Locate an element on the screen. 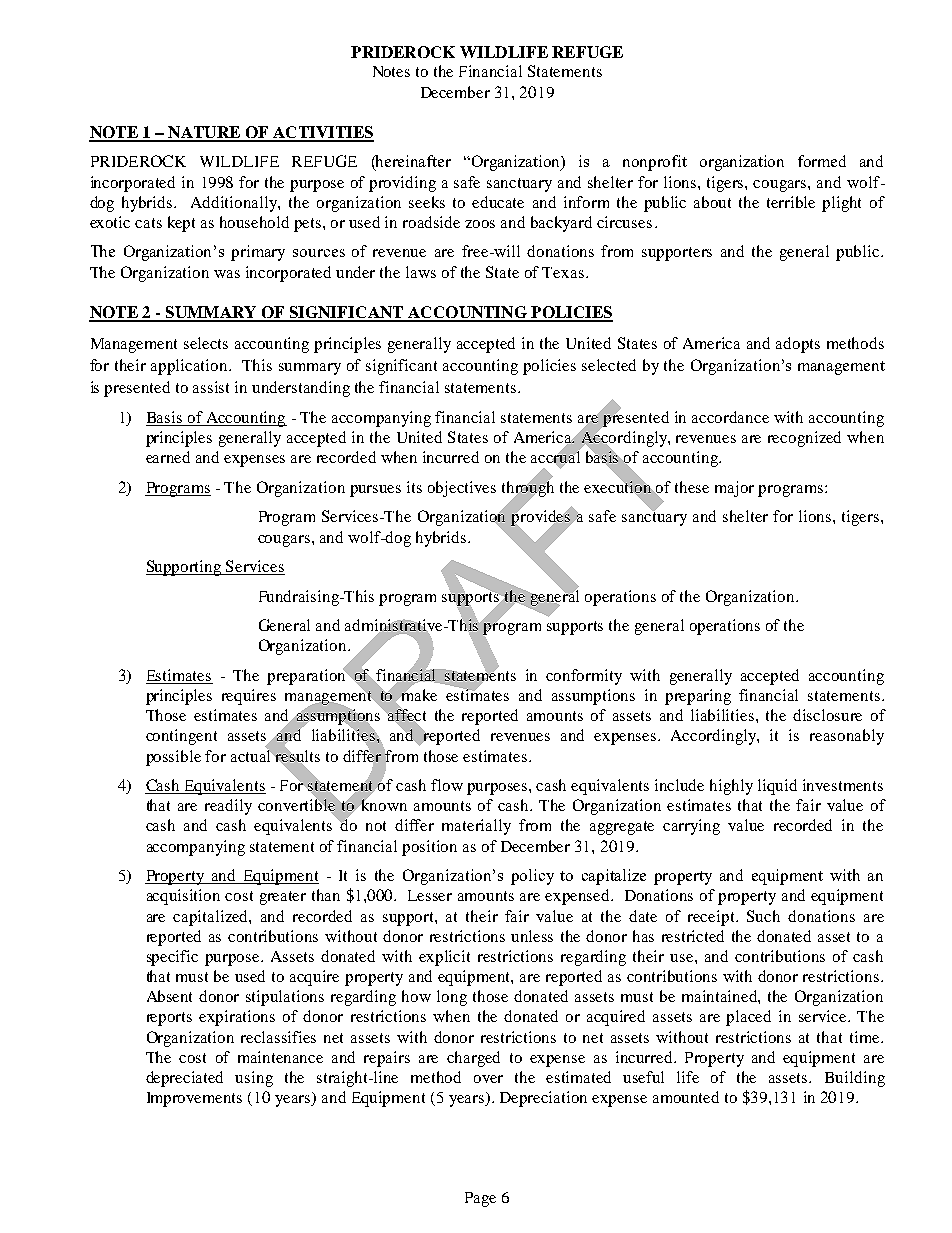 The width and height of the screenshot is (952, 1233). NATURE is located at coordinates (204, 133).
